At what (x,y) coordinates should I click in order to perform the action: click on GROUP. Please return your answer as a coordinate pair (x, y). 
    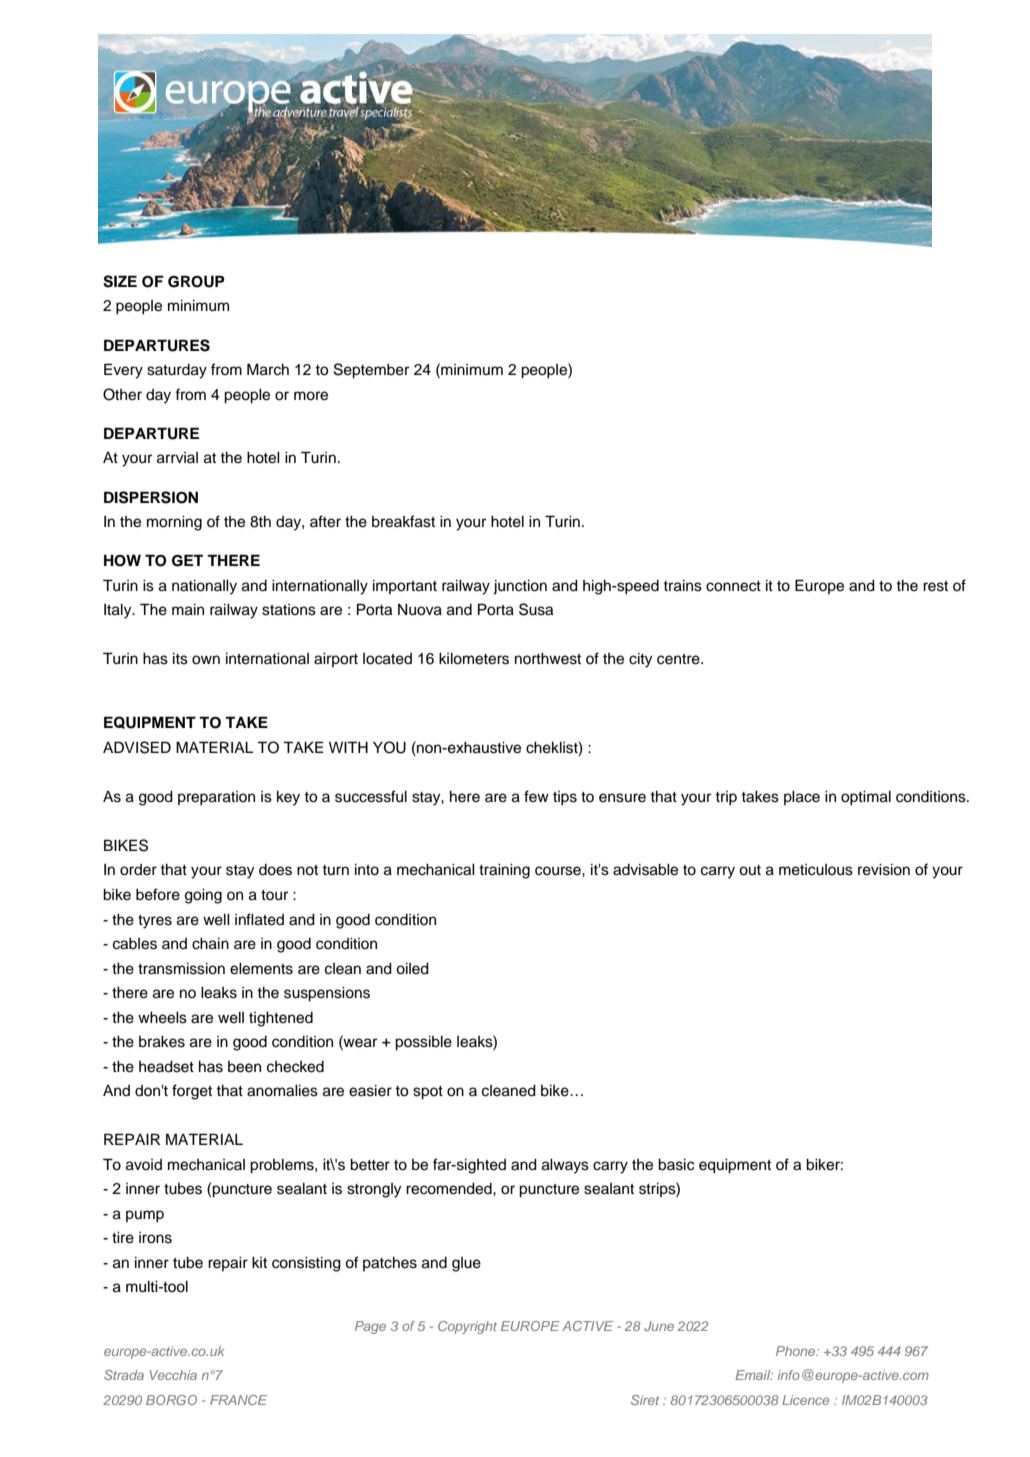
    Looking at the image, I should click on (196, 281).
